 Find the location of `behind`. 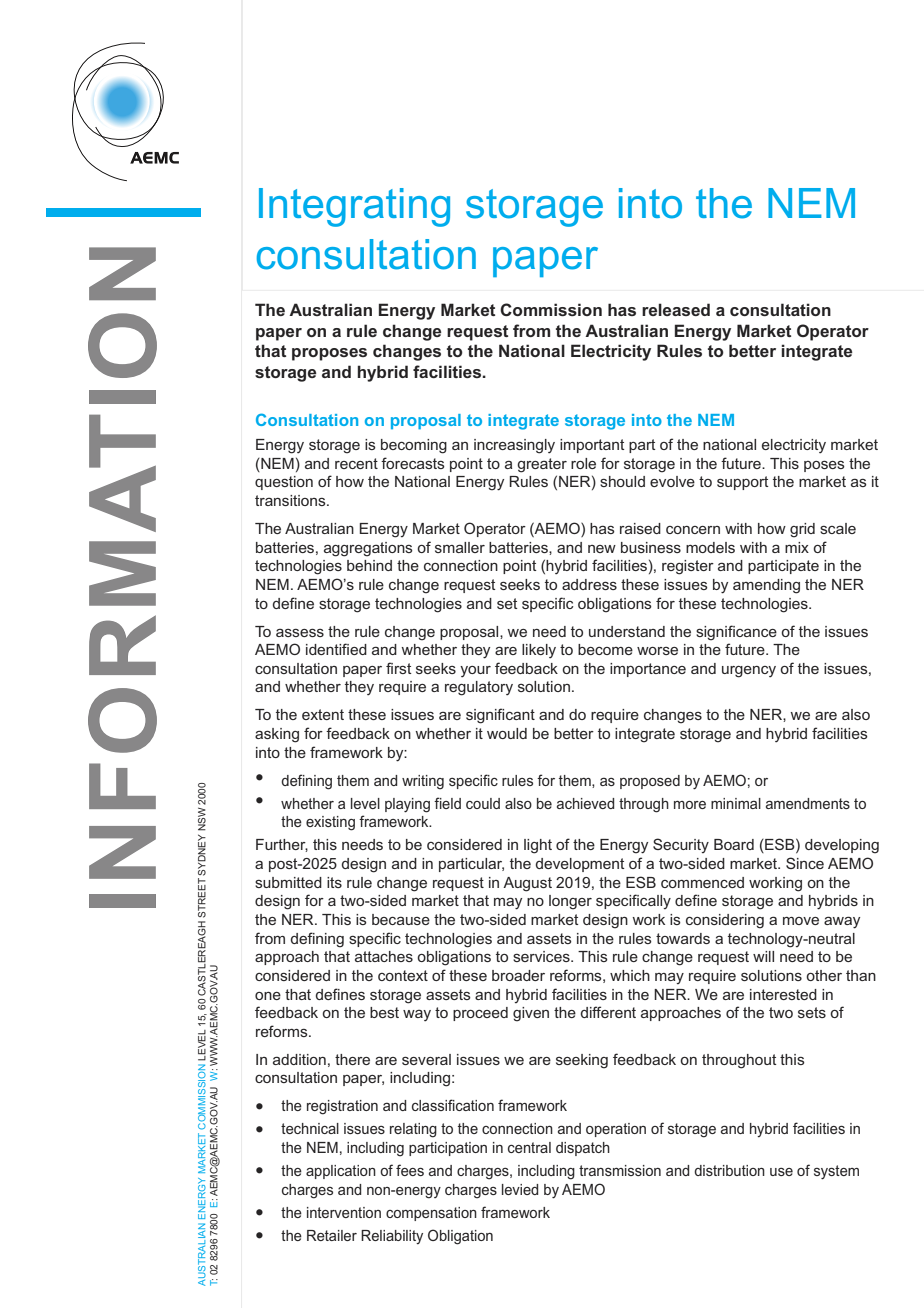

behind is located at coordinates (369, 565).
